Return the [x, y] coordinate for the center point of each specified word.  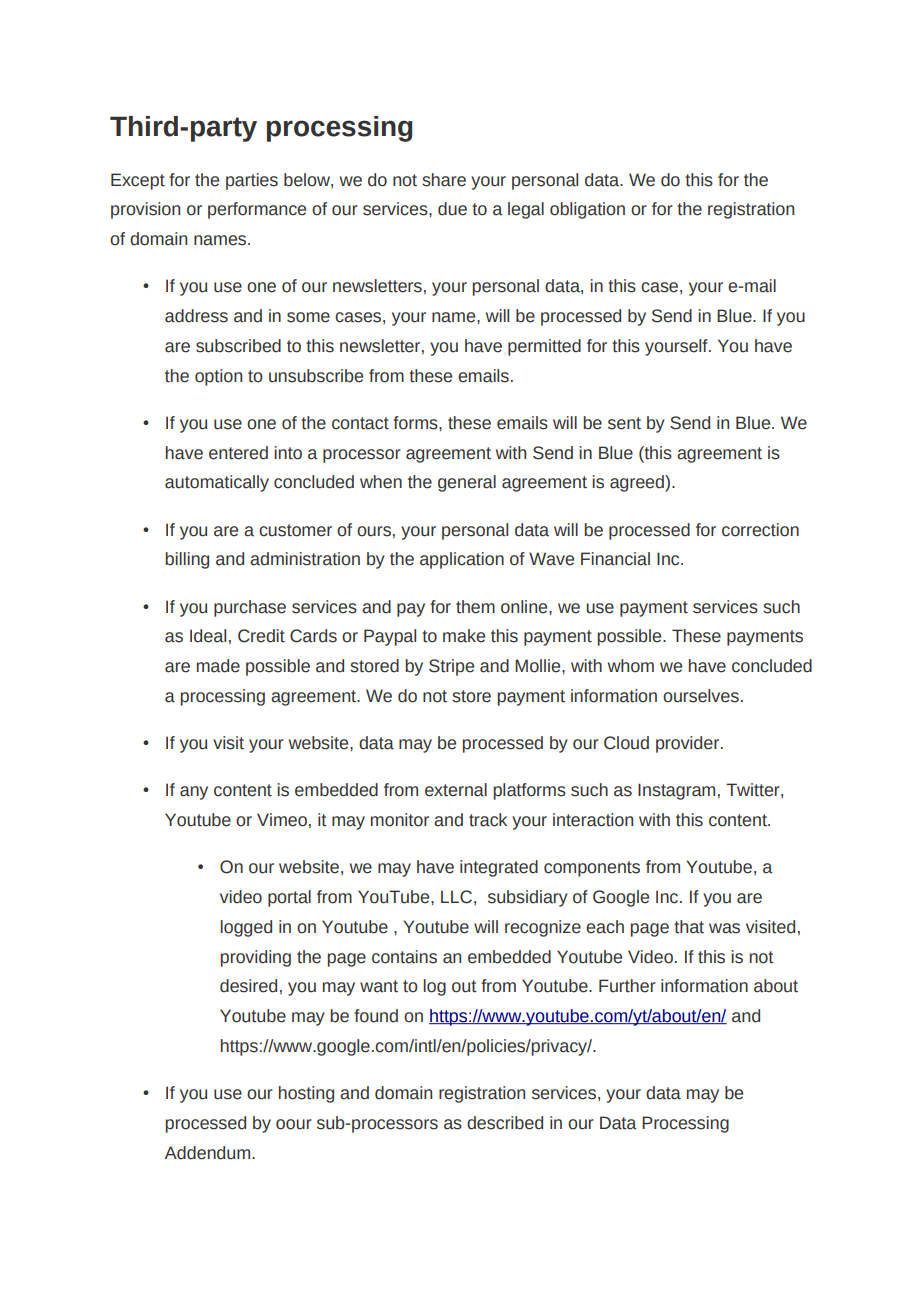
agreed [638, 483]
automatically [217, 483]
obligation [587, 210]
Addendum [207, 1153]
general [467, 483]
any [194, 793]
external [456, 790]
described [505, 1123]
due [452, 209]
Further [627, 986]
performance [257, 210]
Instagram [676, 791]
